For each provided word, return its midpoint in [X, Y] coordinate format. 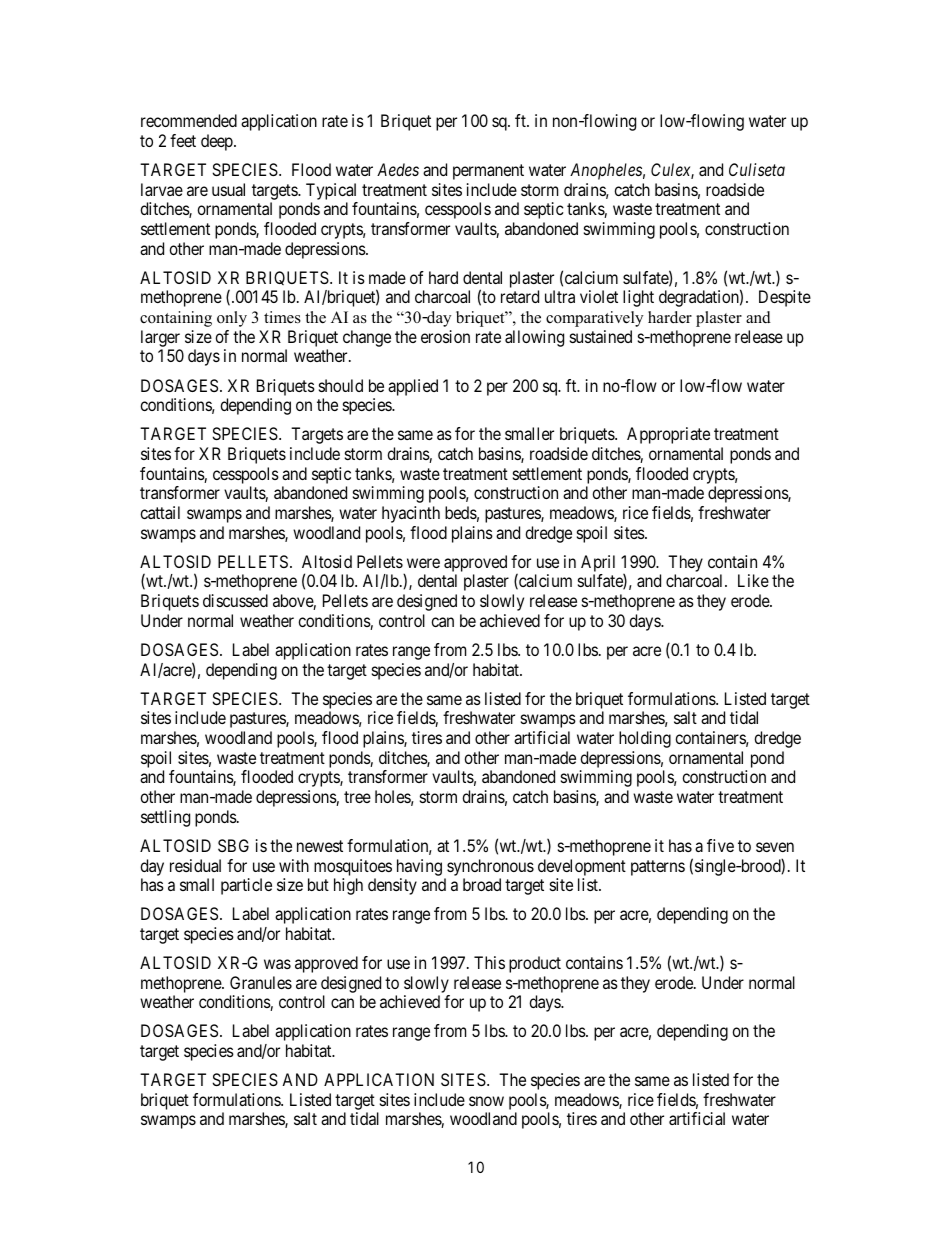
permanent [488, 172]
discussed [235, 600]
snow [486, 1101]
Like [753, 580]
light [638, 298]
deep [218, 142]
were [423, 563]
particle [246, 886]
